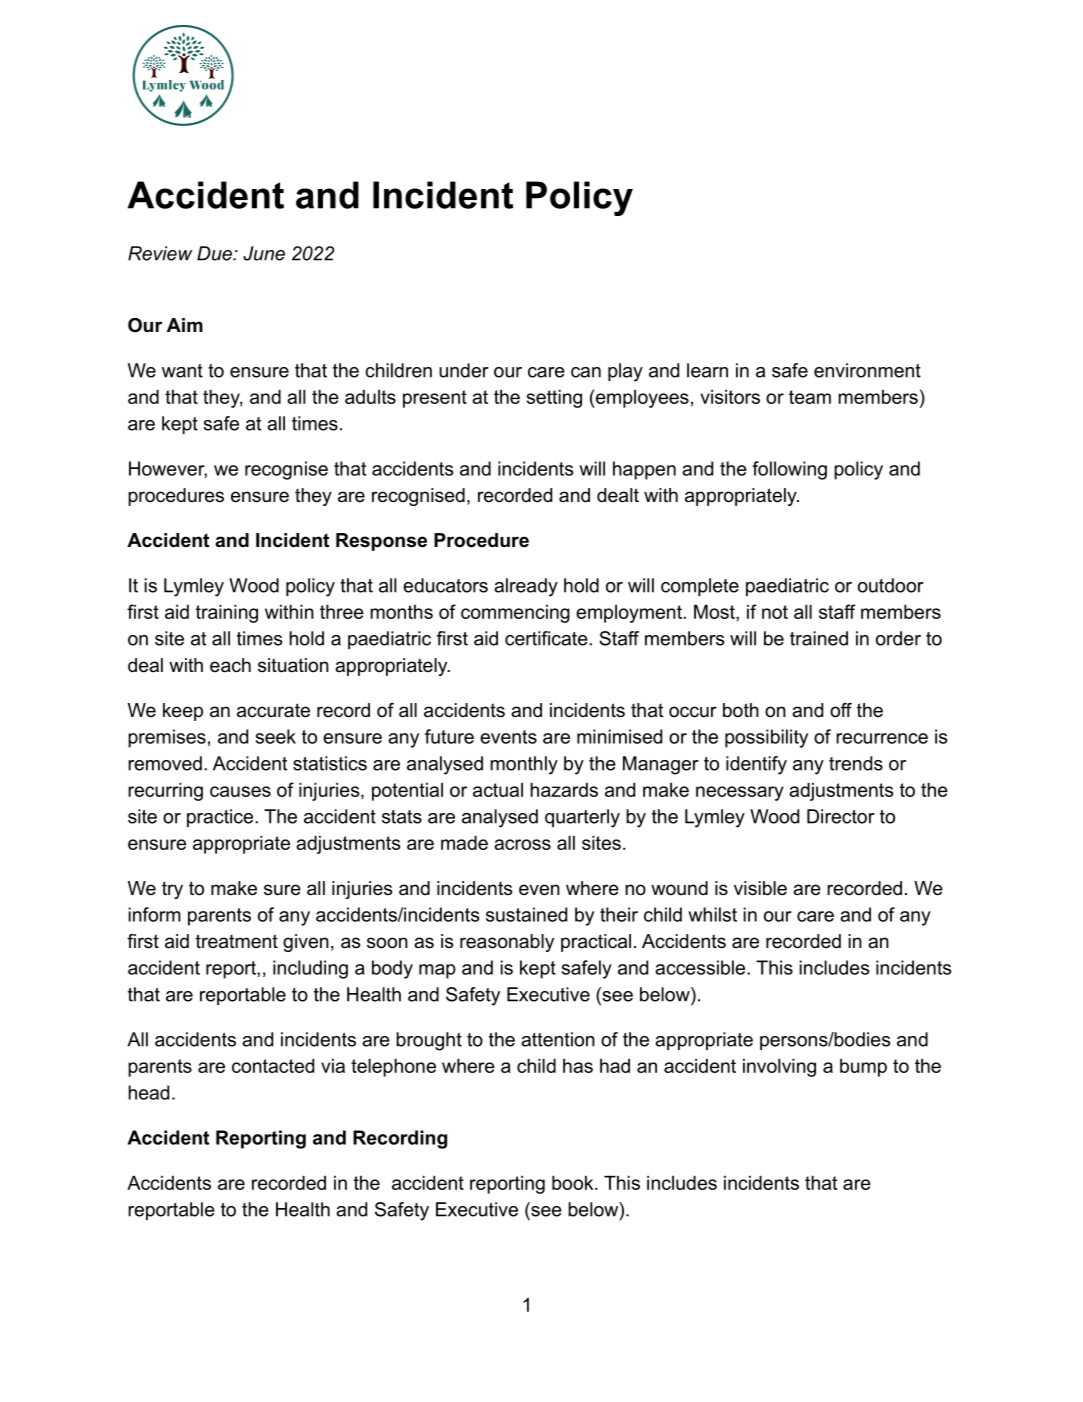 This screenshot has width=1083, height=1402. What do you see at coordinates (574, 1183) in the screenshot?
I see `book` at bounding box center [574, 1183].
